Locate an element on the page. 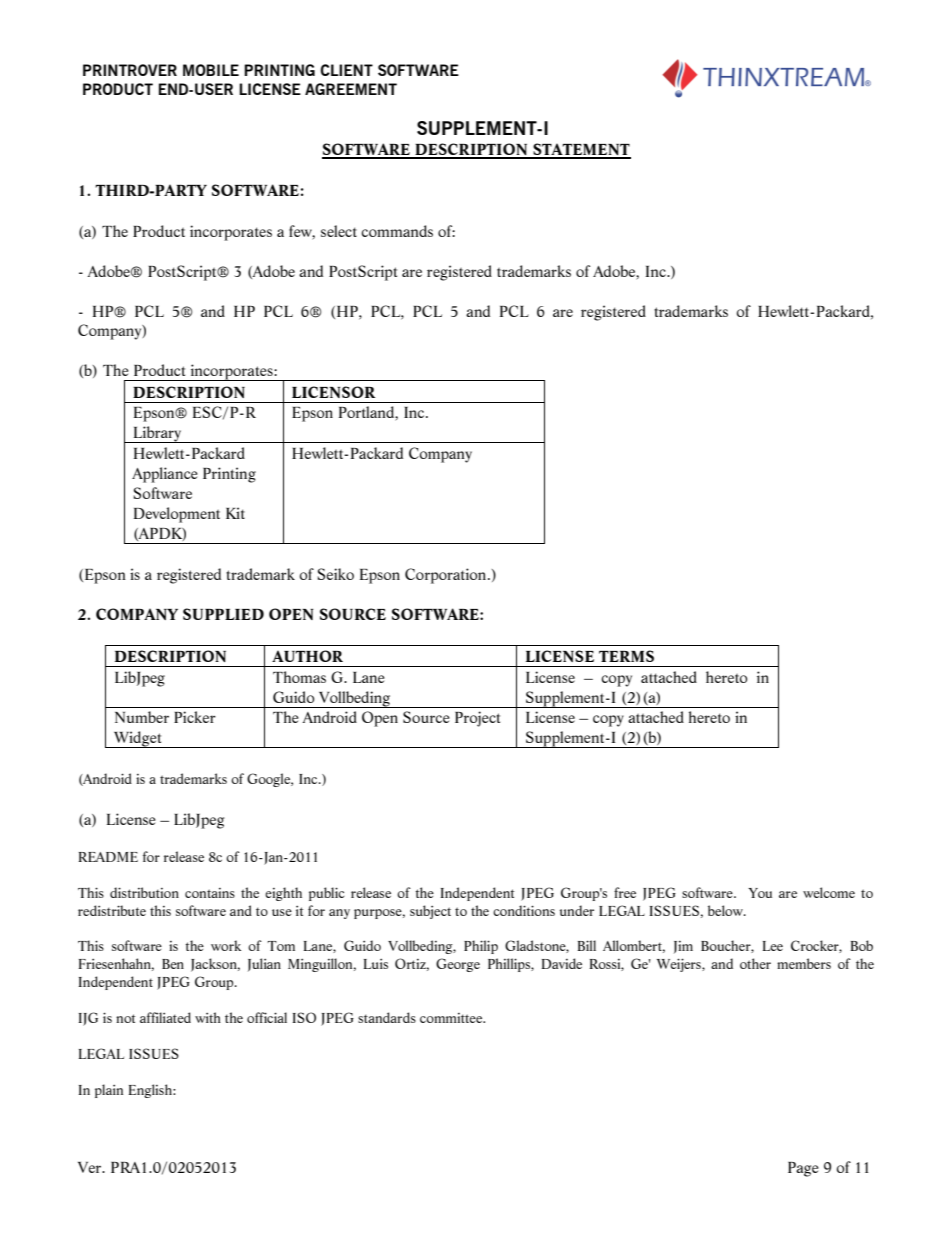  Corporation is located at coordinates (447, 576).
